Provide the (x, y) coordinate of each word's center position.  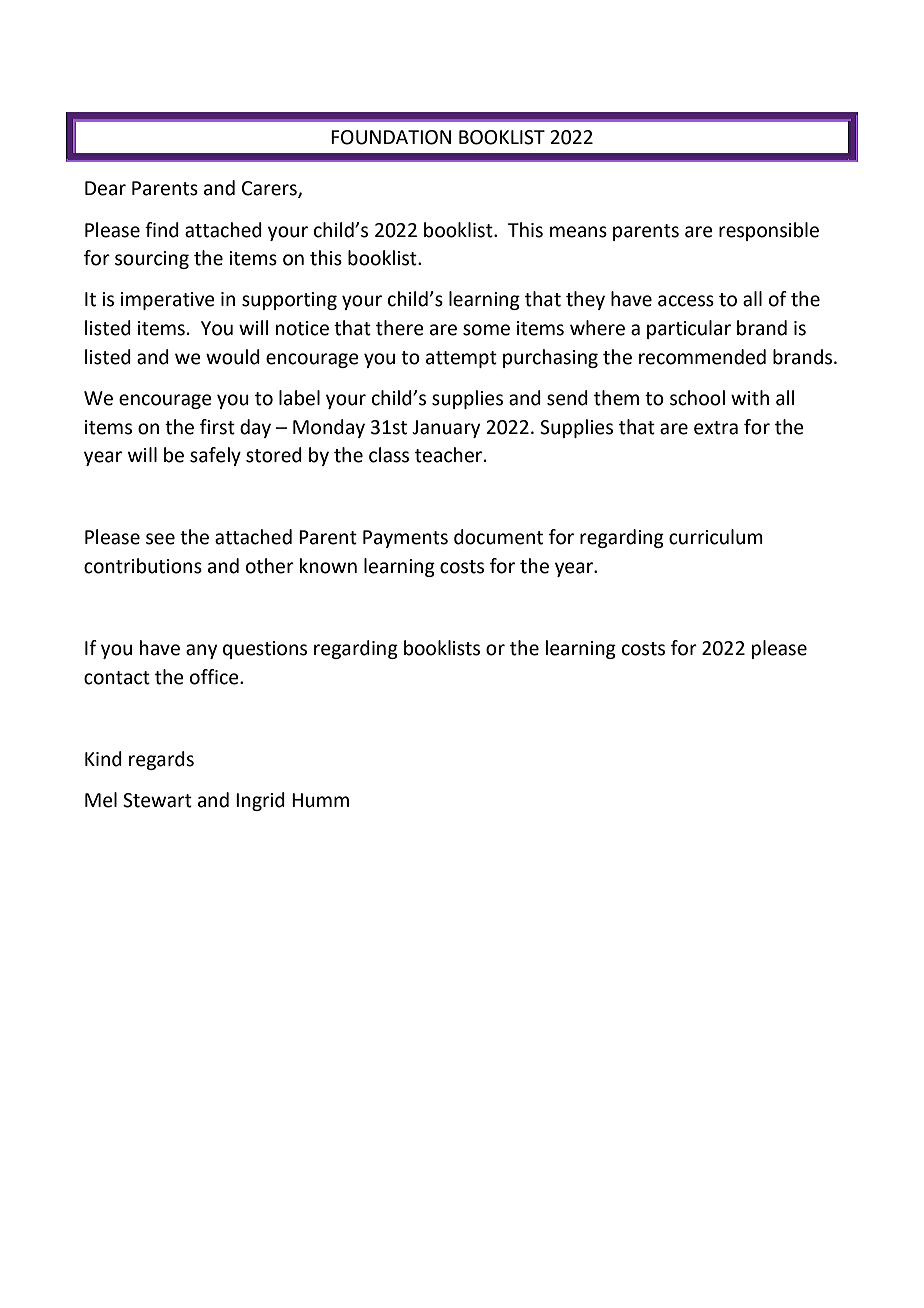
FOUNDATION (391, 137)
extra (716, 428)
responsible (769, 231)
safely (215, 456)
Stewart (157, 800)
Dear (105, 188)
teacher (450, 455)
